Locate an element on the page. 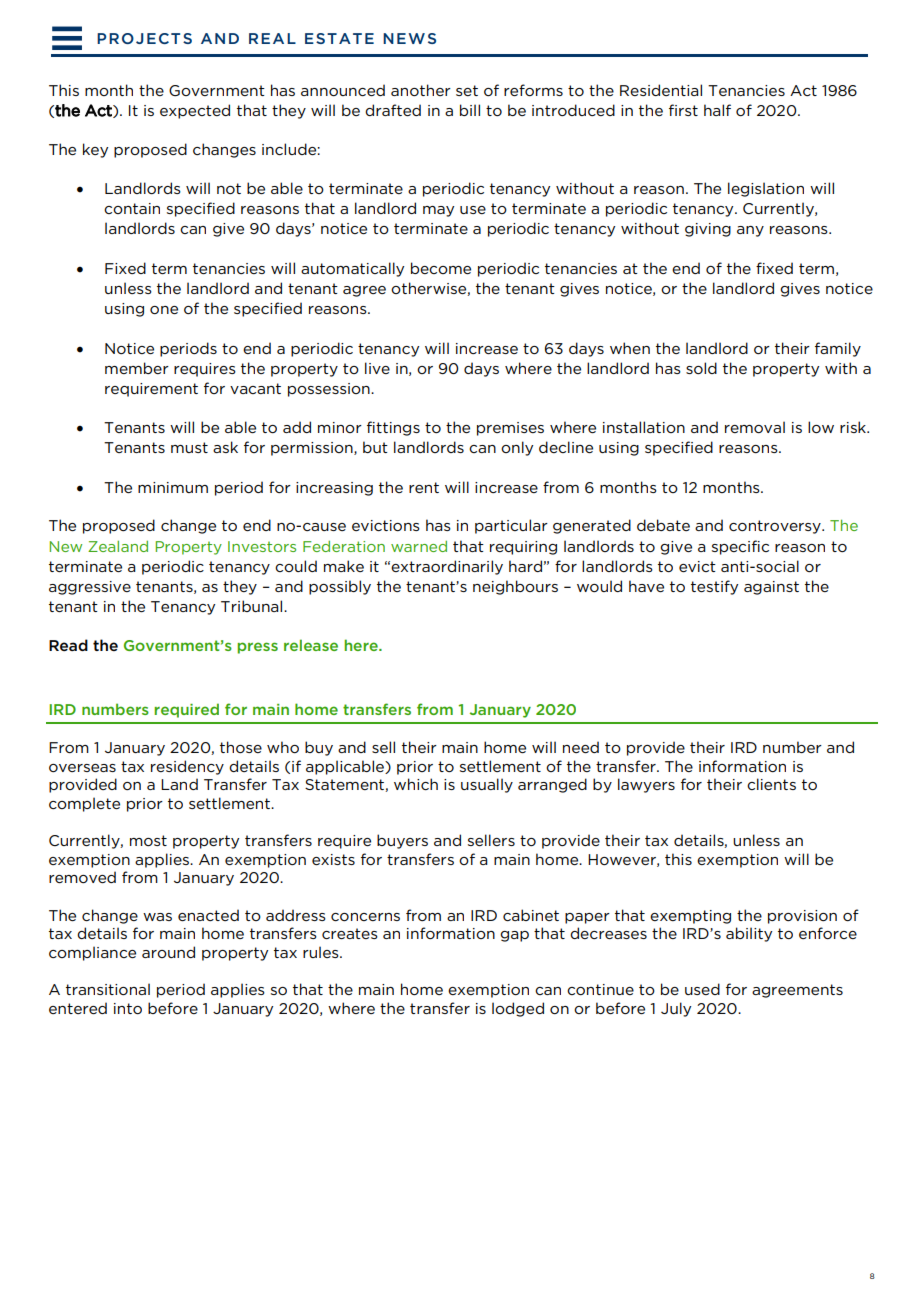 Image resolution: width=924 pixels, height=1308 pixels. specific is located at coordinates (740, 547).
